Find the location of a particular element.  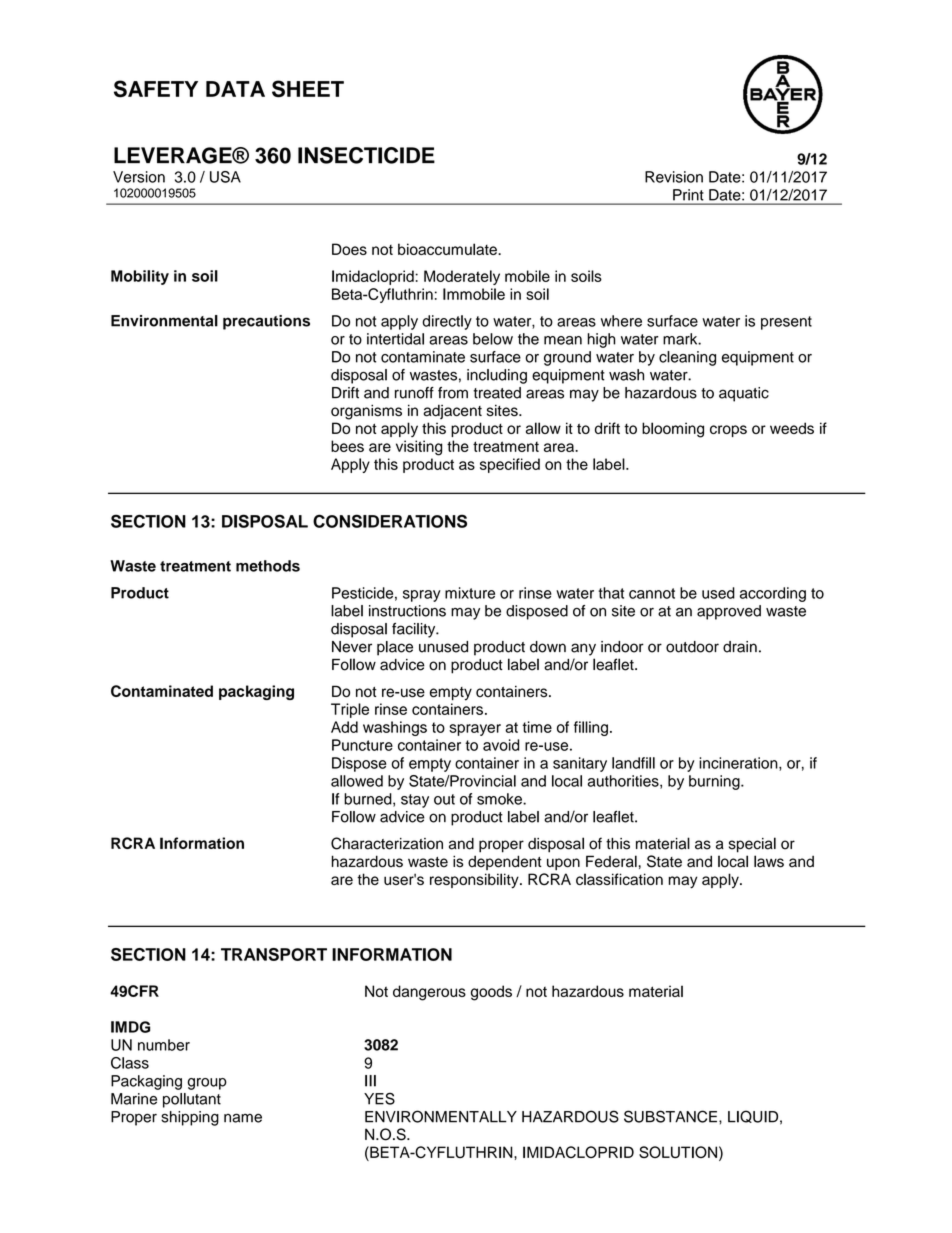

methods is located at coordinates (268, 566).
